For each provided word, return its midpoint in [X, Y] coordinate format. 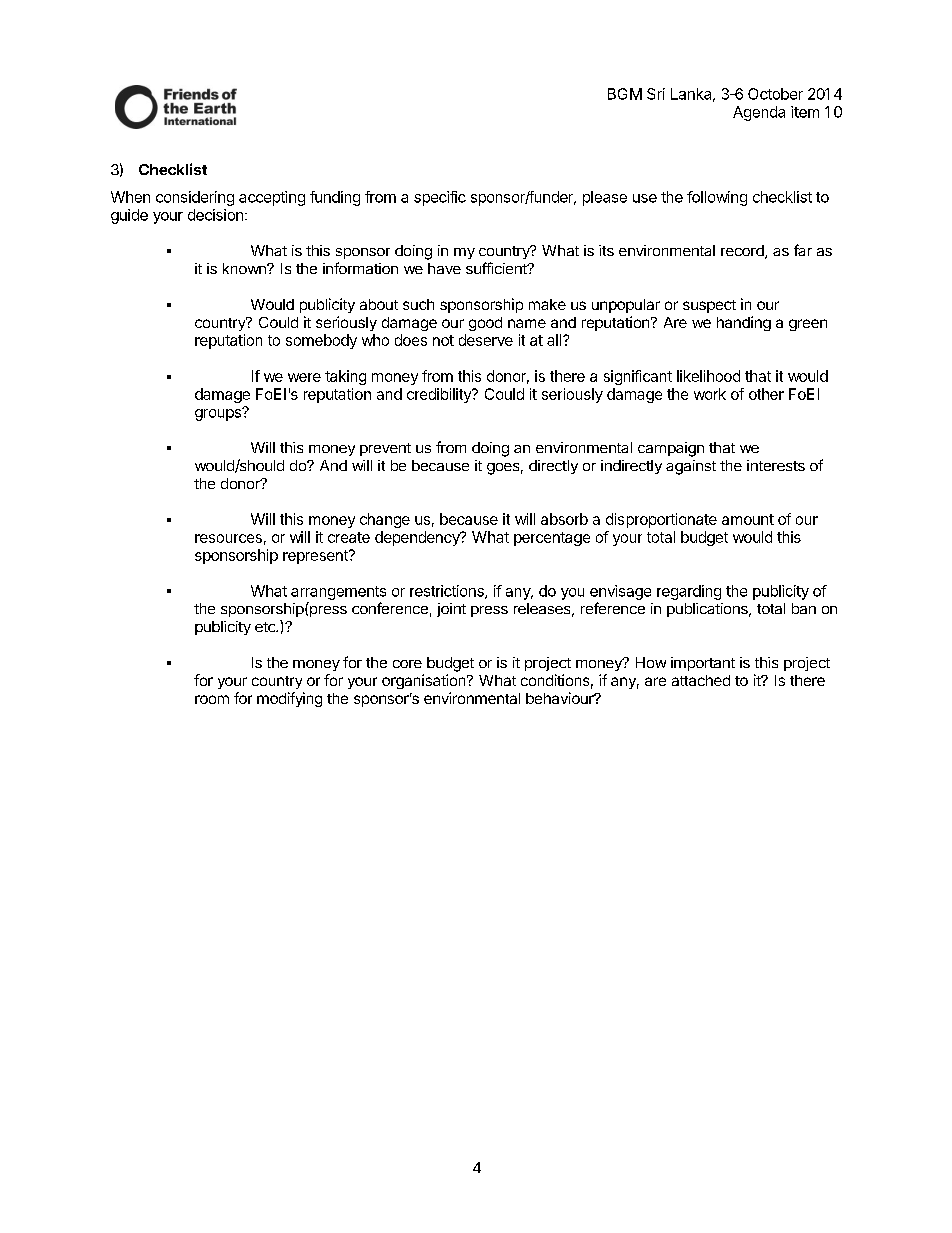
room [212, 699]
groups [219, 414]
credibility [440, 395]
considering [195, 198]
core [407, 664]
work [710, 394]
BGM [625, 94]
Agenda [759, 113]
